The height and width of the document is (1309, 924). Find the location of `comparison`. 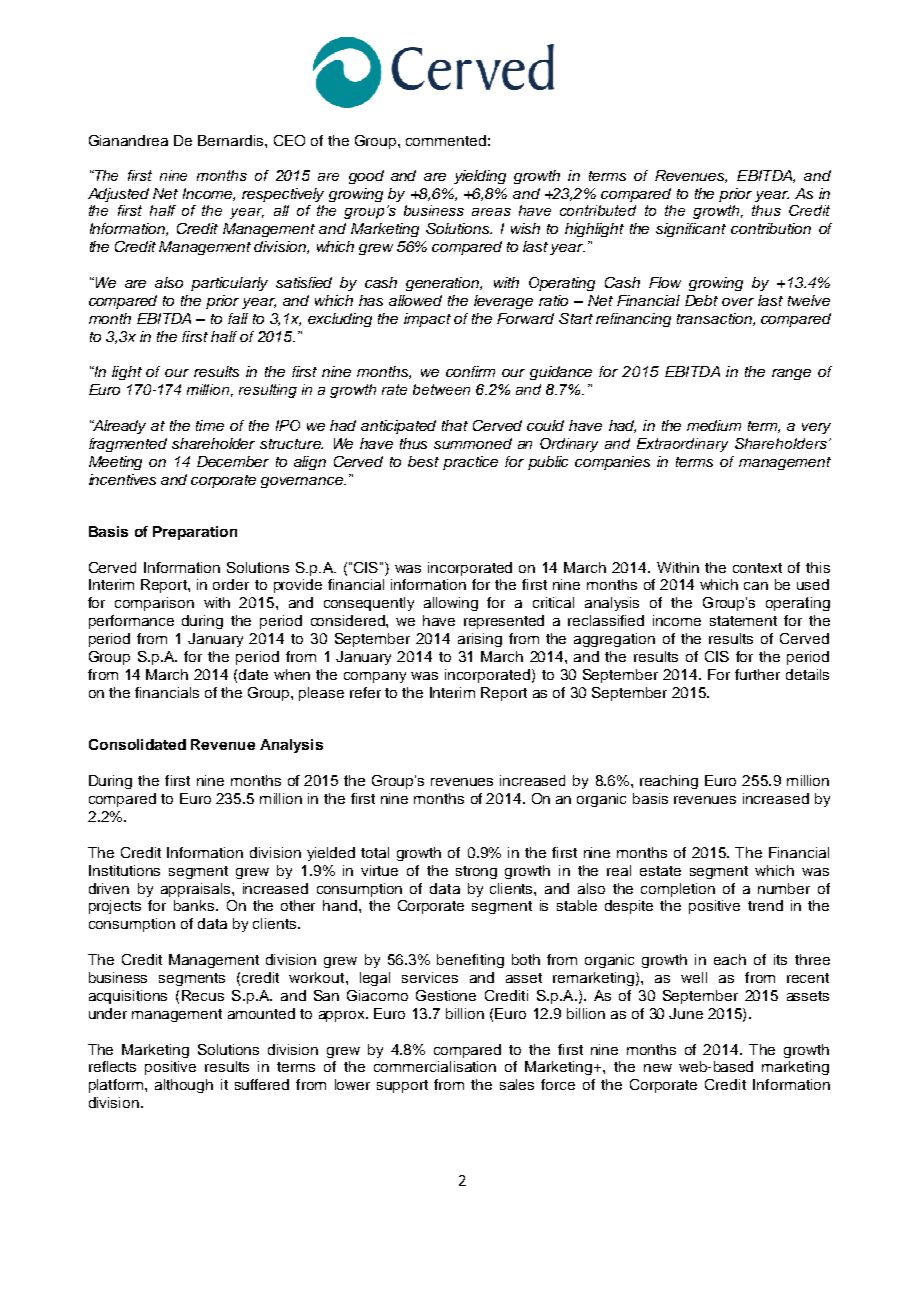

comparison is located at coordinates (154, 604).
